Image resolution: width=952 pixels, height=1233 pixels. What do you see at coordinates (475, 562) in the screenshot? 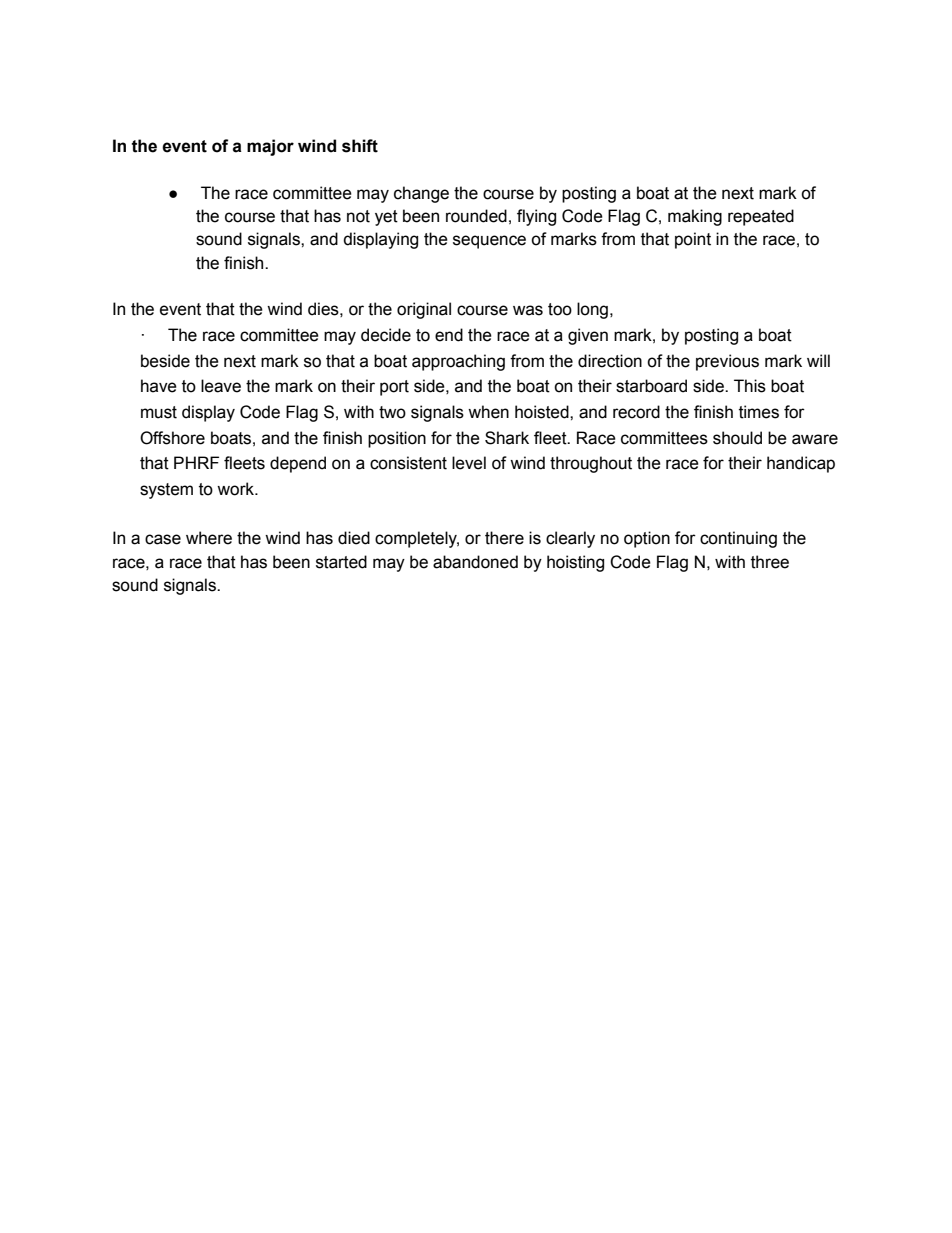
I see `abandoned` at bounding box center [475, 562].
